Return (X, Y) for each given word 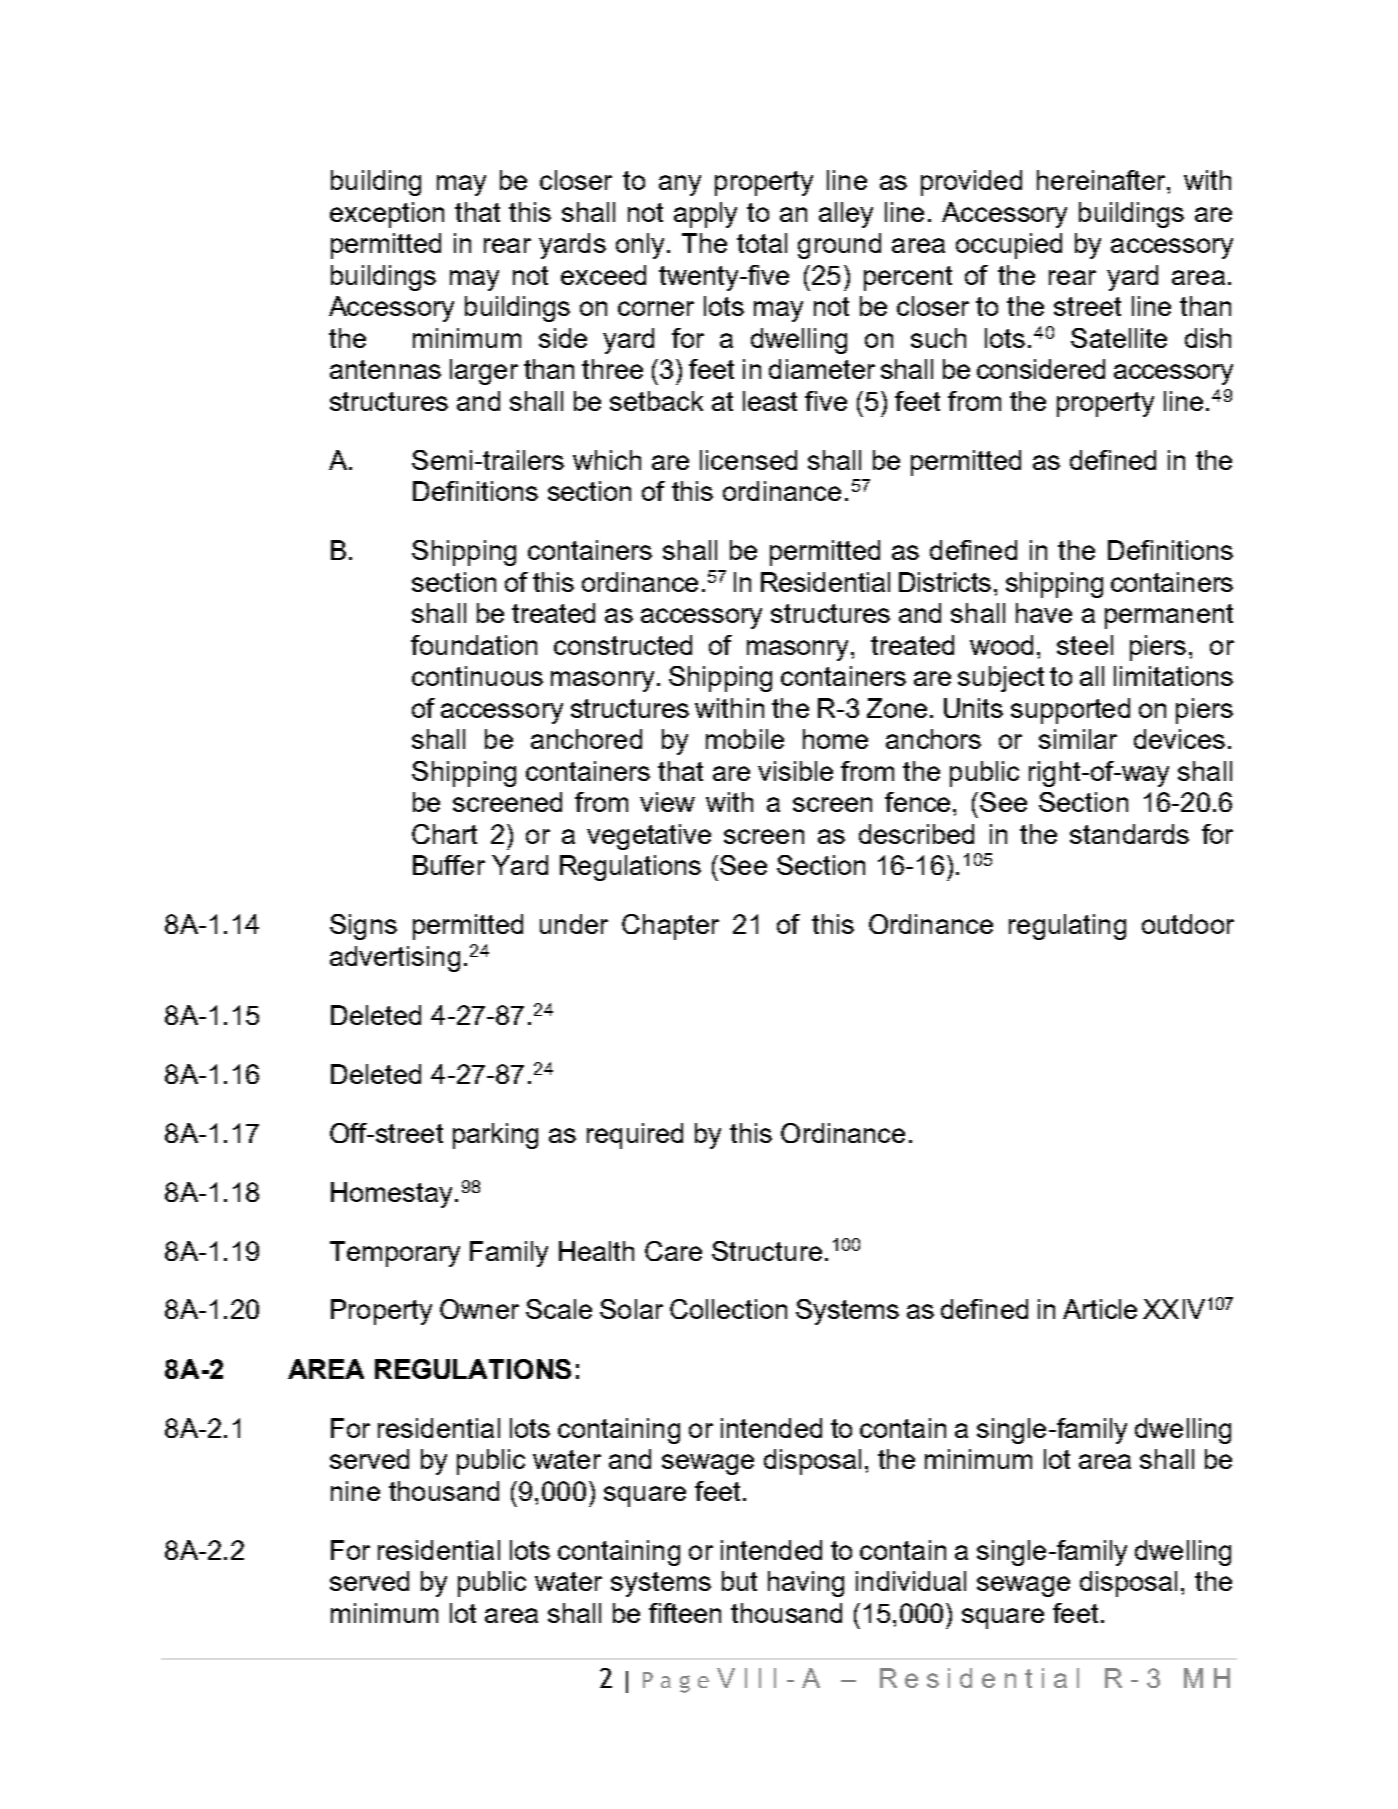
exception (387, 215)
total (762, 243)
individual (911, 1581)
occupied (1009, 246)
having (806, 1584)
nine (355, 1491)
